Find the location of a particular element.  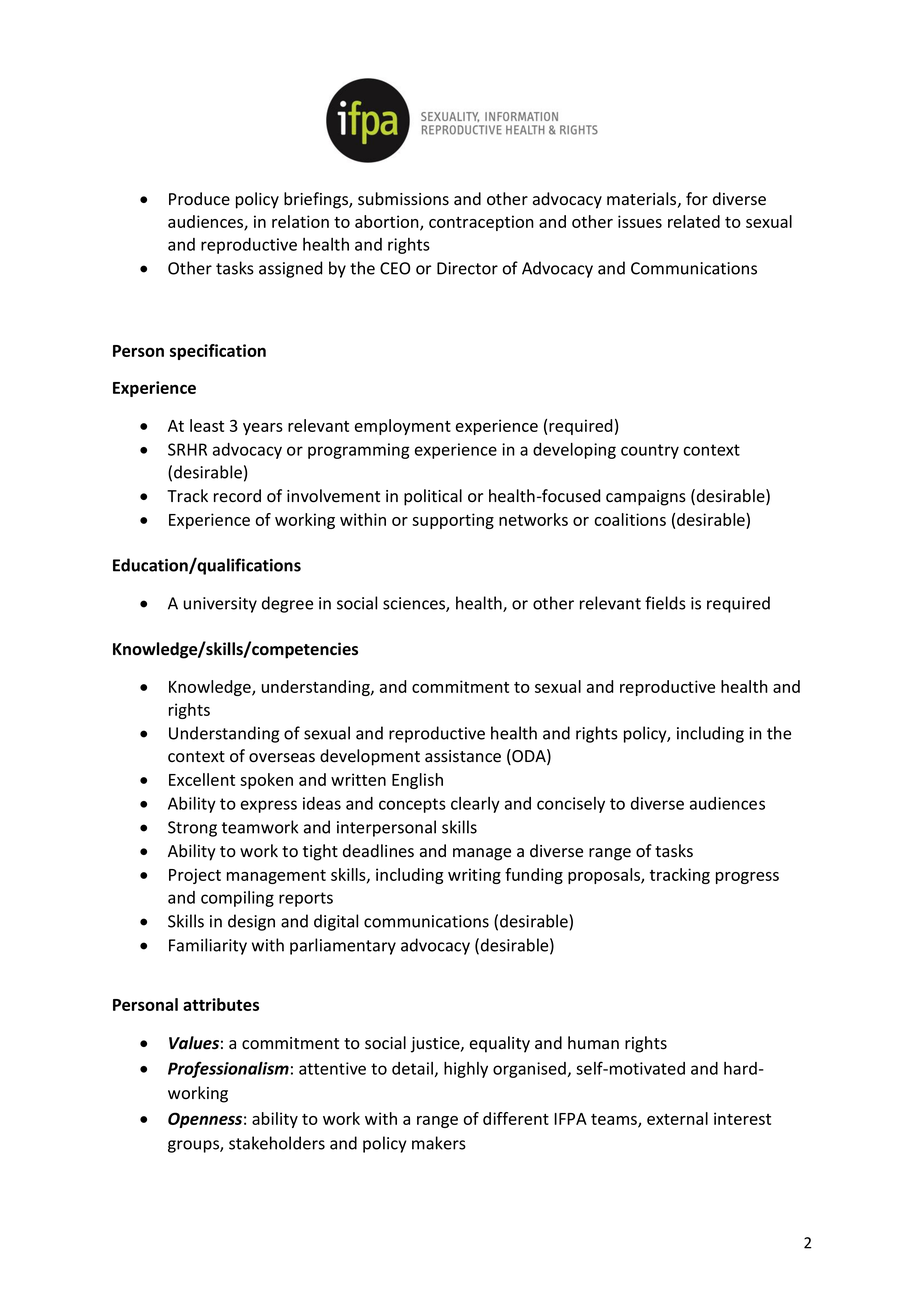

related is located at coordinates (694, 221).
